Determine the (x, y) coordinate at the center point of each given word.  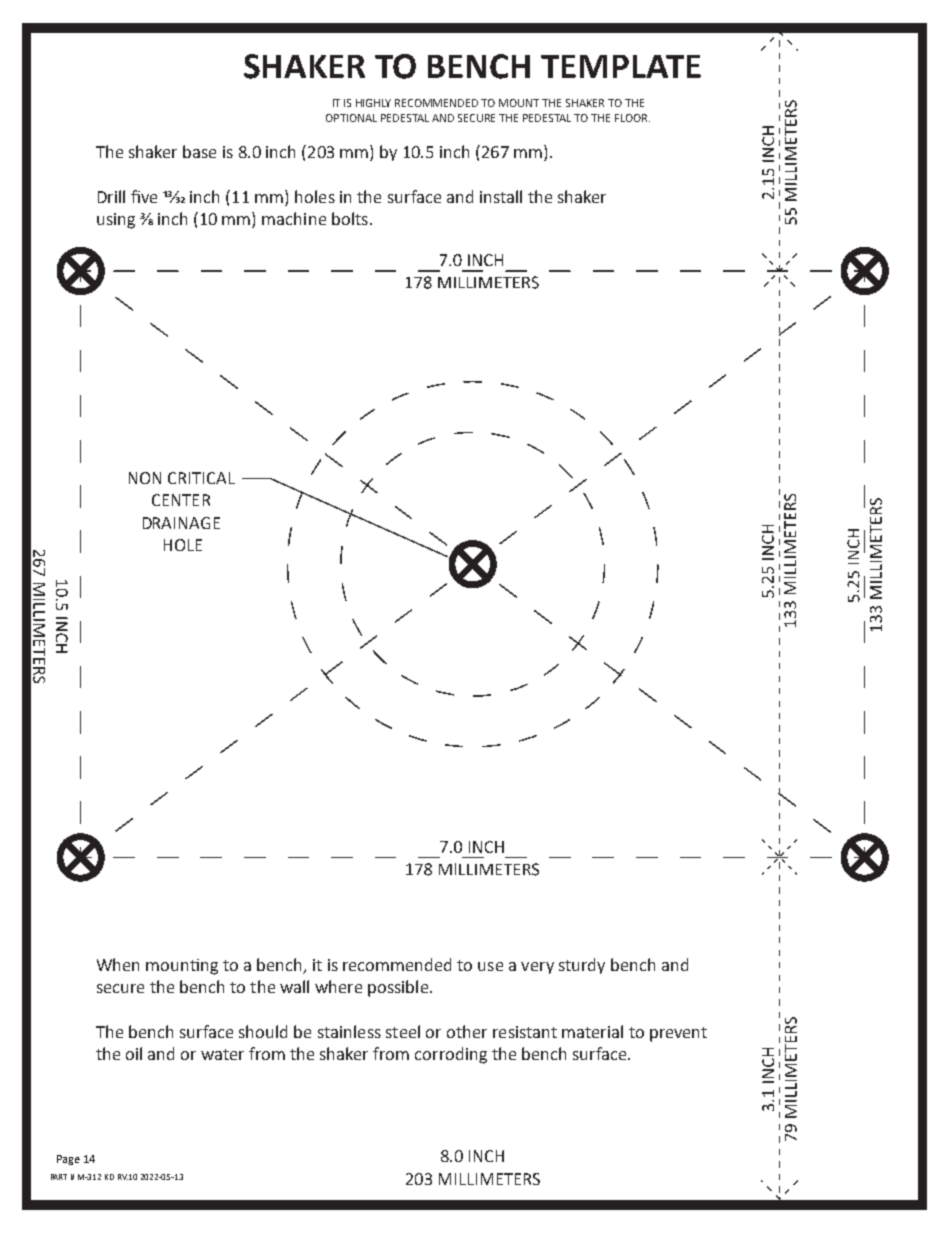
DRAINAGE (181, 523)
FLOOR (632, 118)
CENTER (181, 500)
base (199, 151)
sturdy (582, 966)
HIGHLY (373, 103)
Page (68, 1160)
